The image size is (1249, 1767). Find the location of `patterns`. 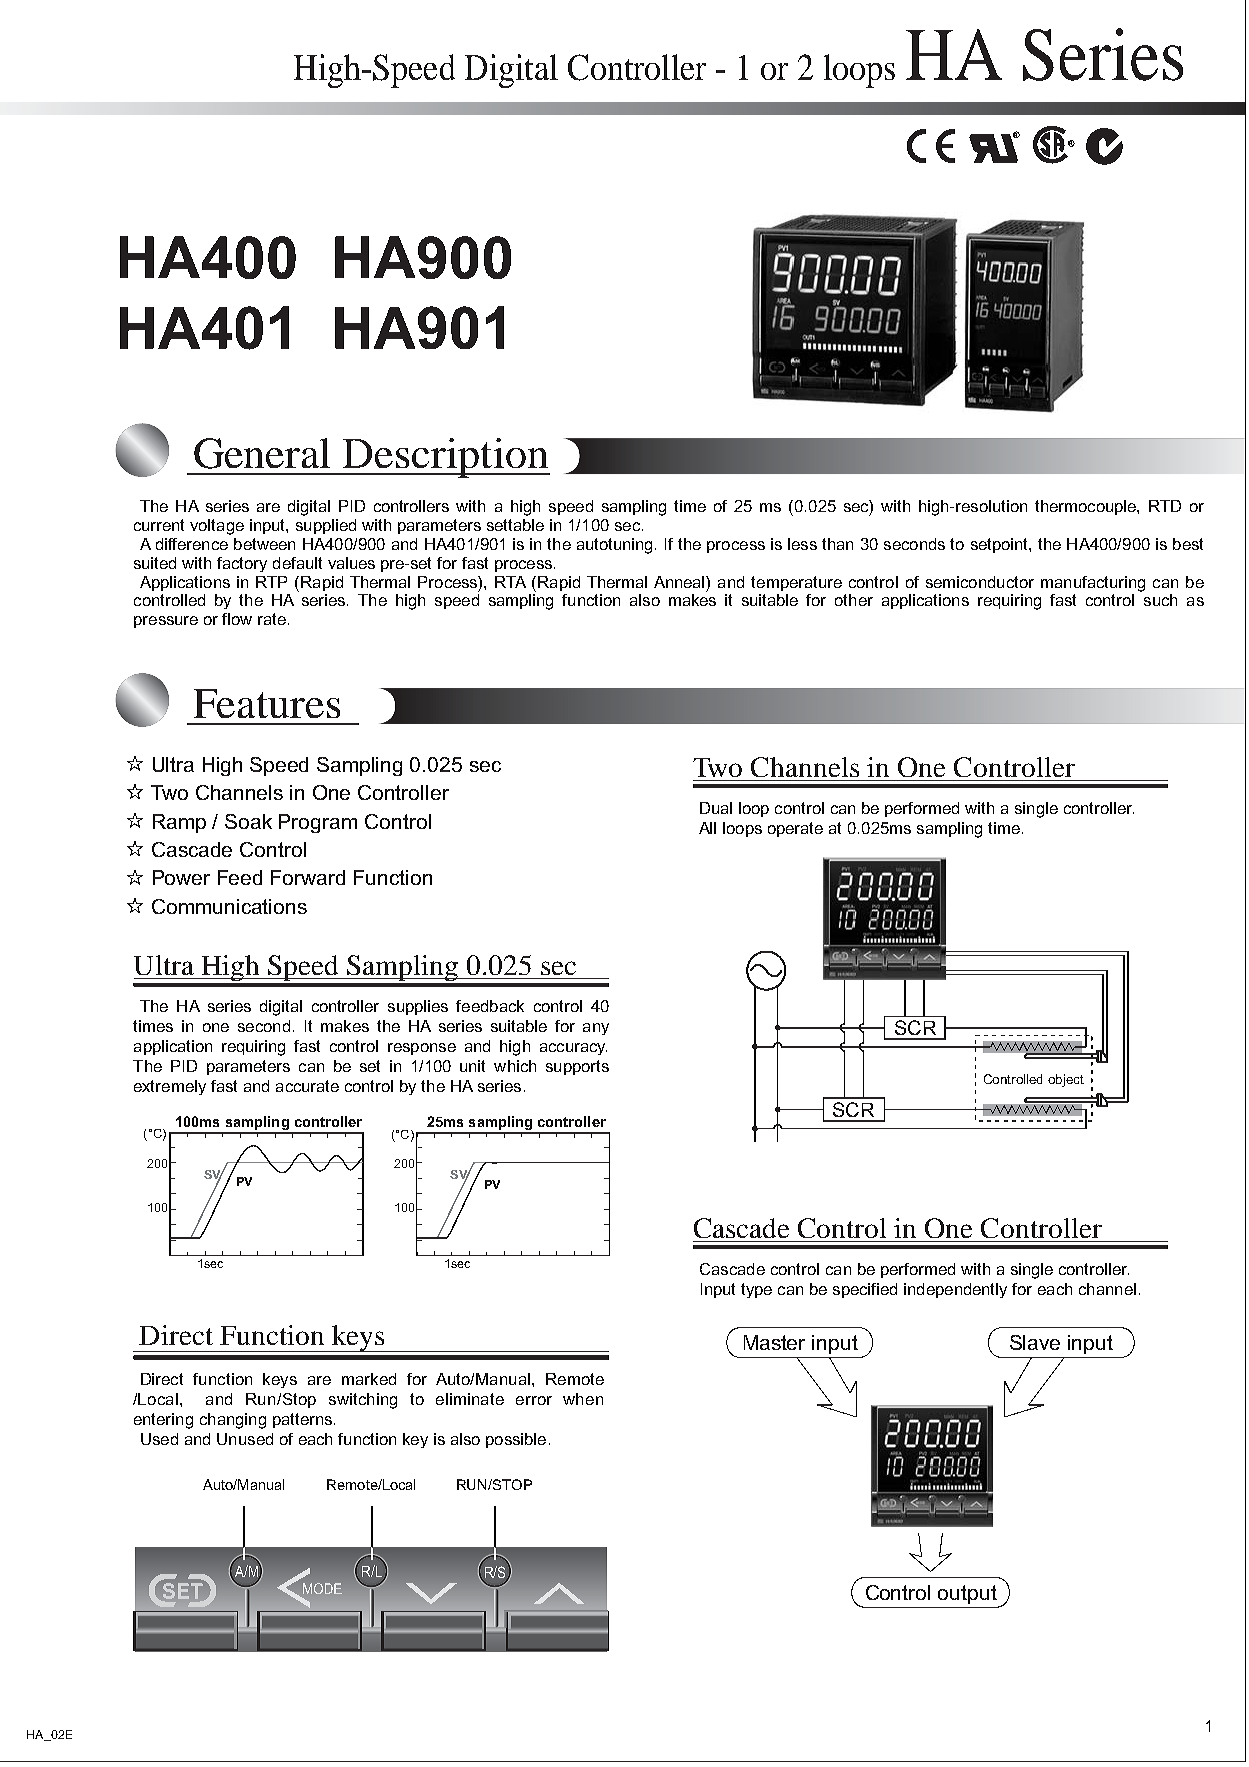

patterns is located at coordinates (302, 1420).
